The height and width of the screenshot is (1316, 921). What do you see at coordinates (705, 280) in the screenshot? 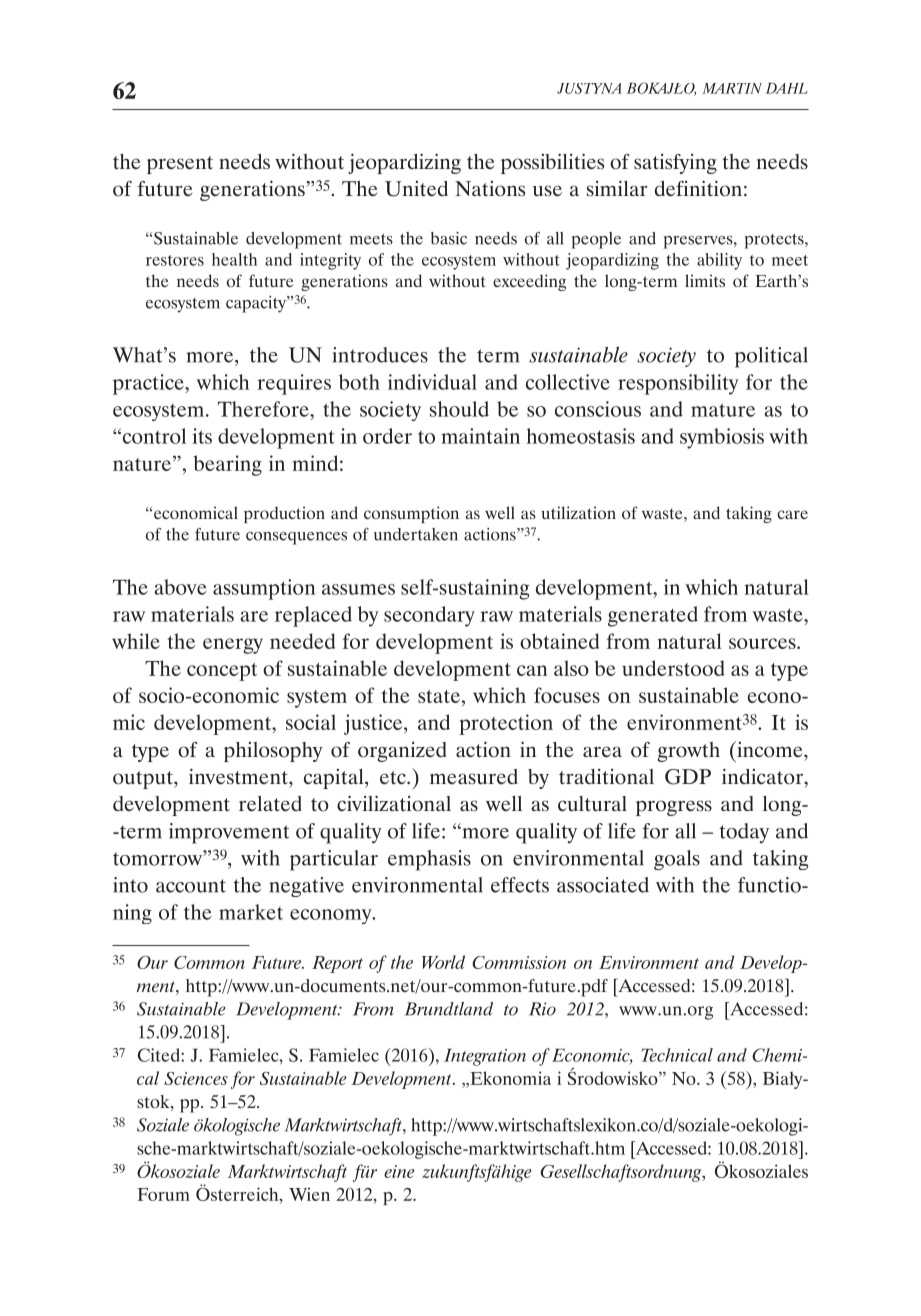
I see `limits` at bounding box center [705, 280].
